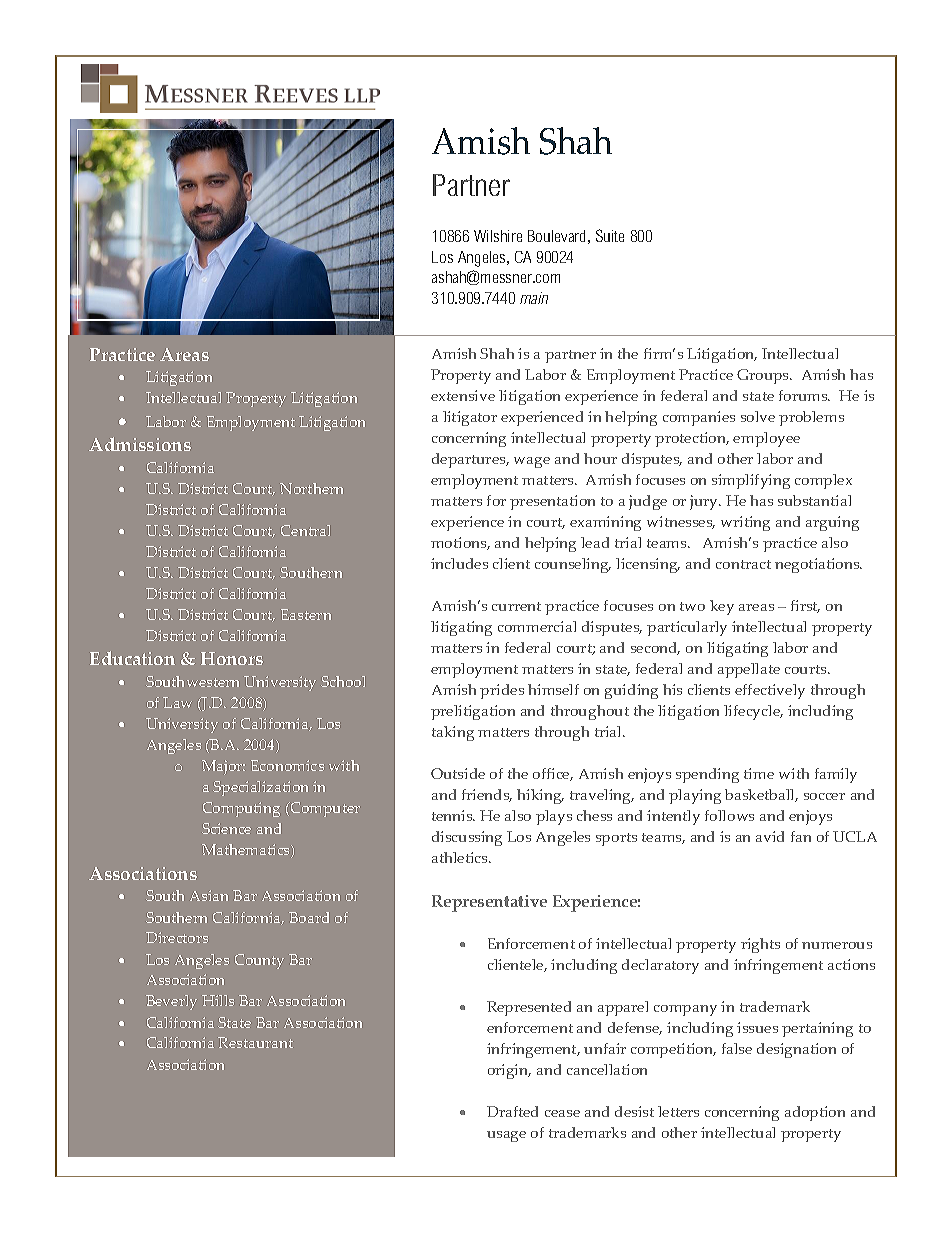 The width and height of the screenshot is (952, 1233). Describe the element at coordinates (306, 614) in the screenshot. I see `Eastern` at that location.
